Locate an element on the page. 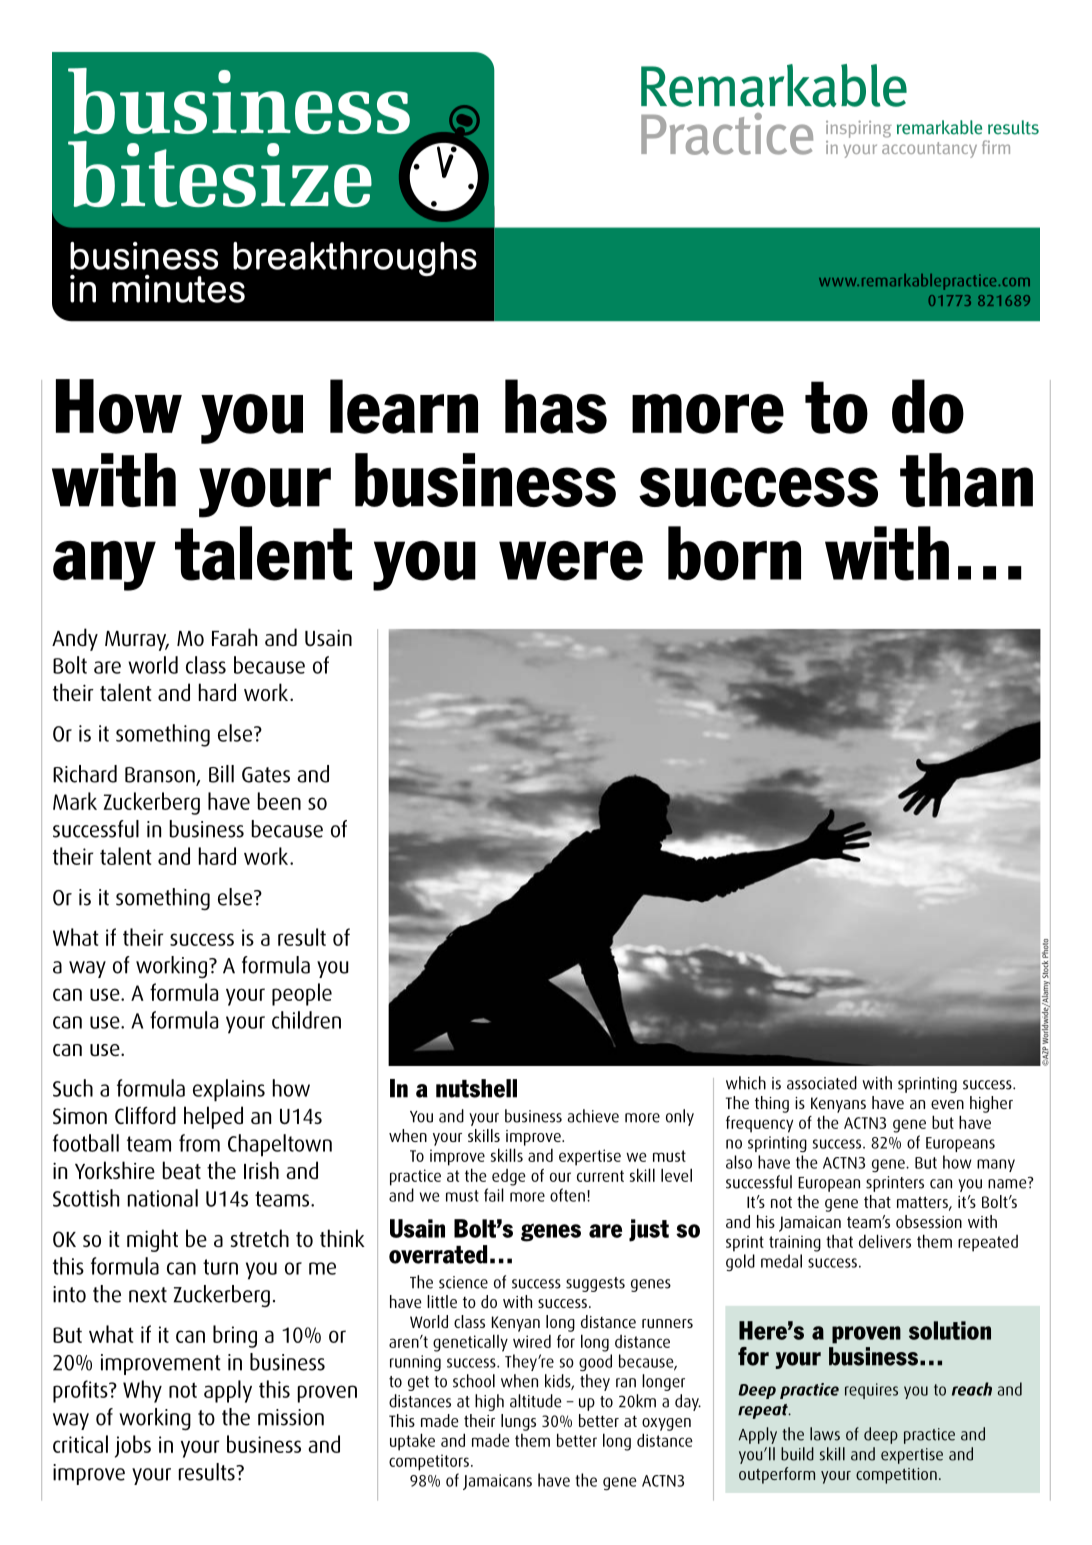  jobs is located at coordinates (133, 1446).
